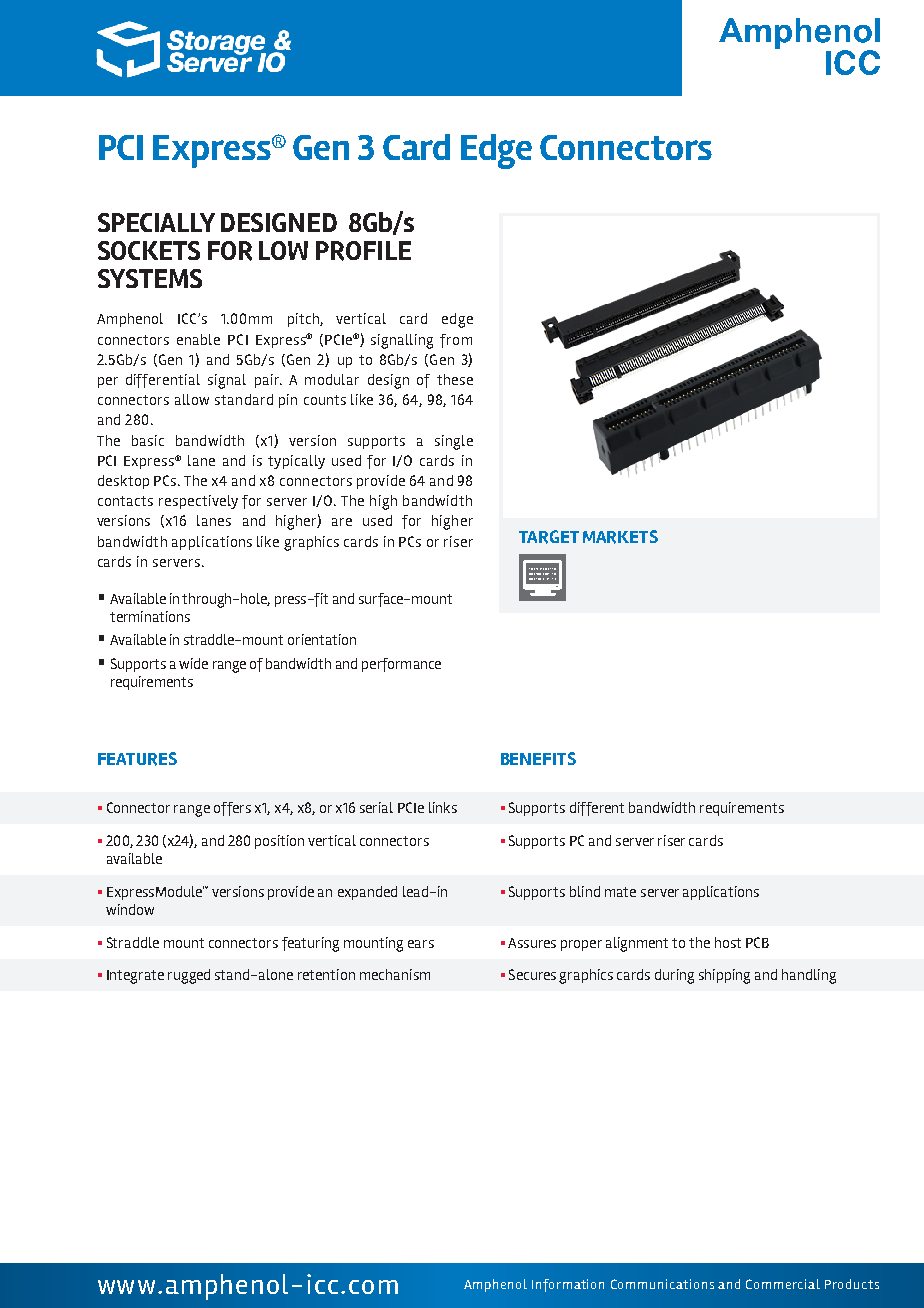  I want to click on FEATURES, so click(137, 759).
